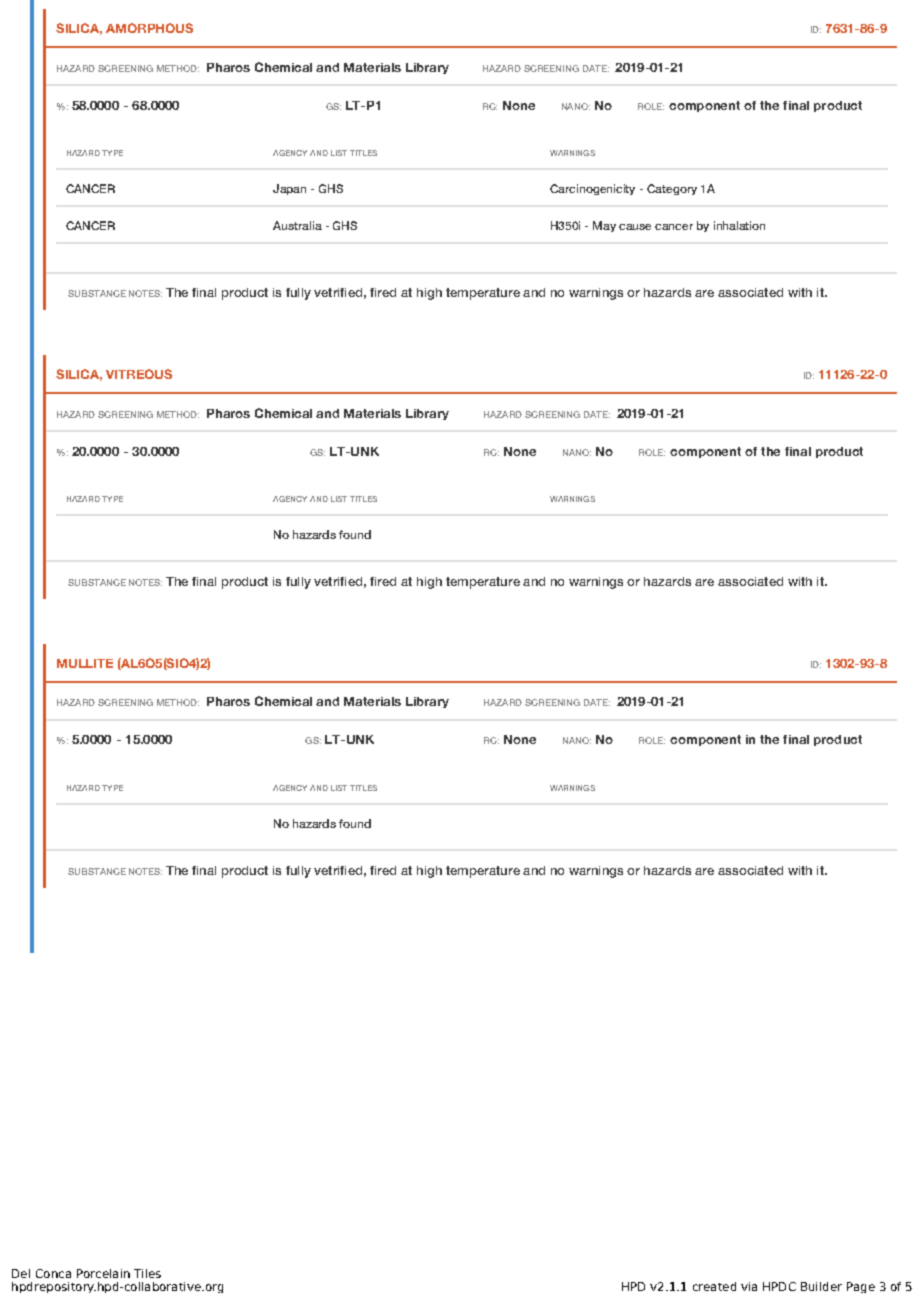 This image has width=924, height=1308. Describe the element at coordinates (289, 189) in the image. I see `Japan` at that location.
